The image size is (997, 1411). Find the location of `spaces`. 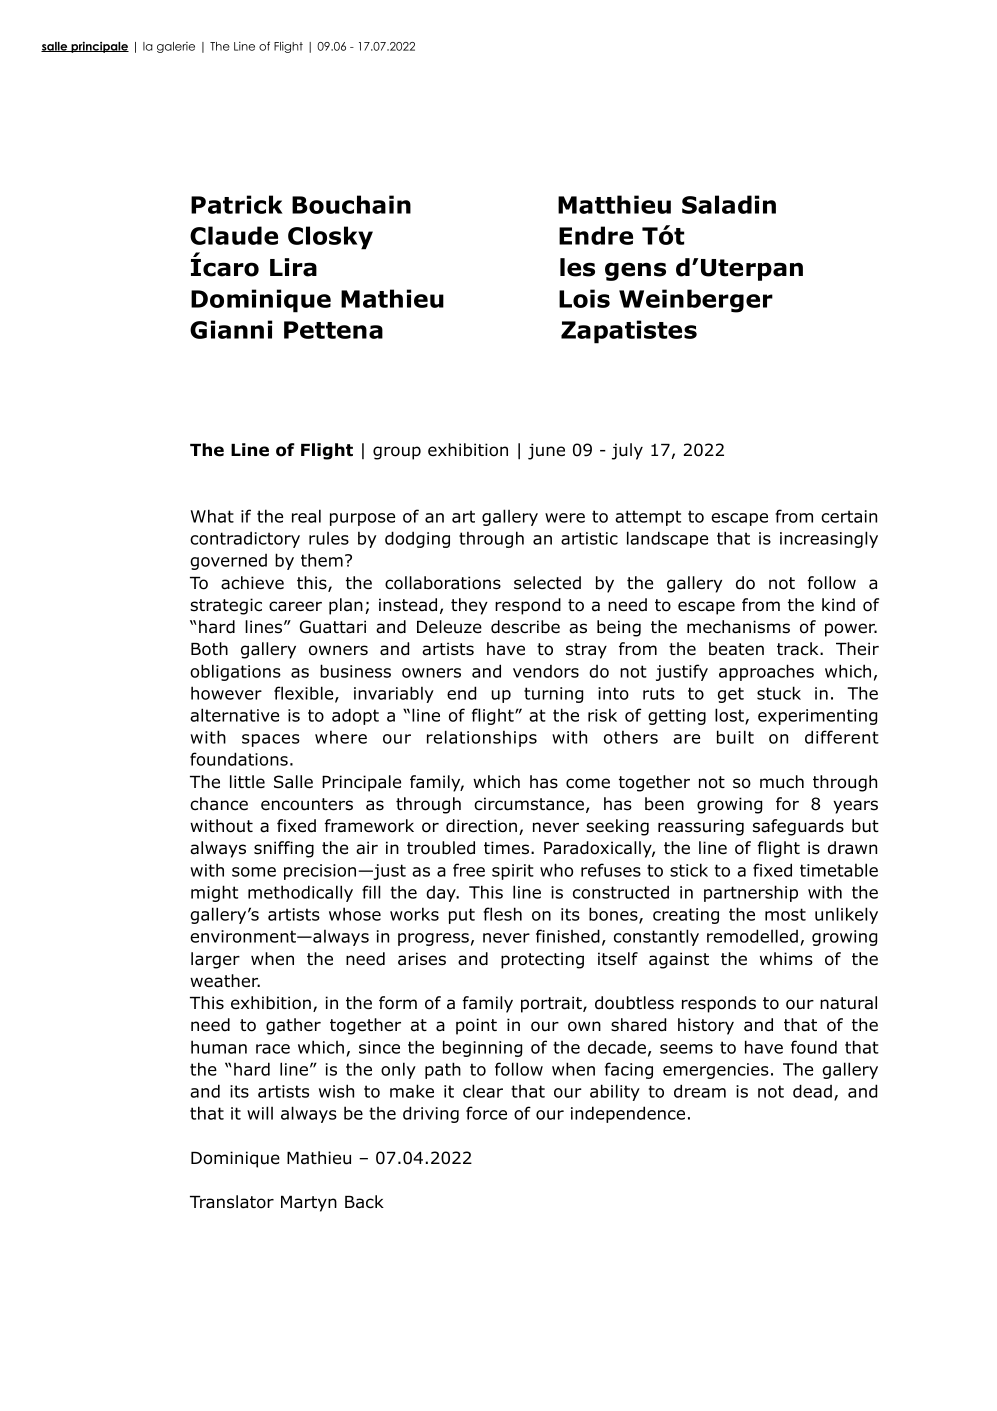

spaces is located at coordinates (271, 740).
